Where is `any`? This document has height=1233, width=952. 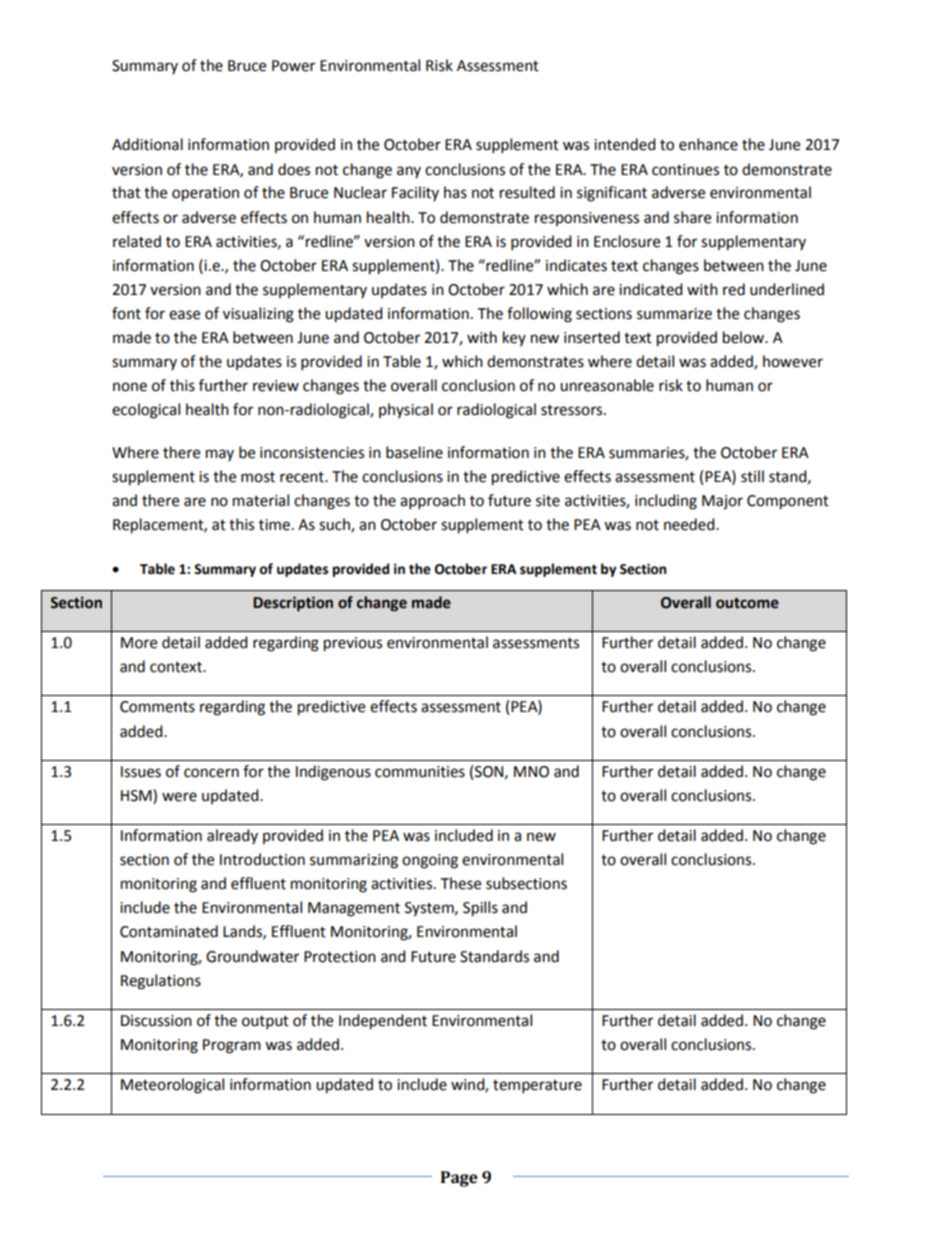 any is located at coordinates (409, 172).
